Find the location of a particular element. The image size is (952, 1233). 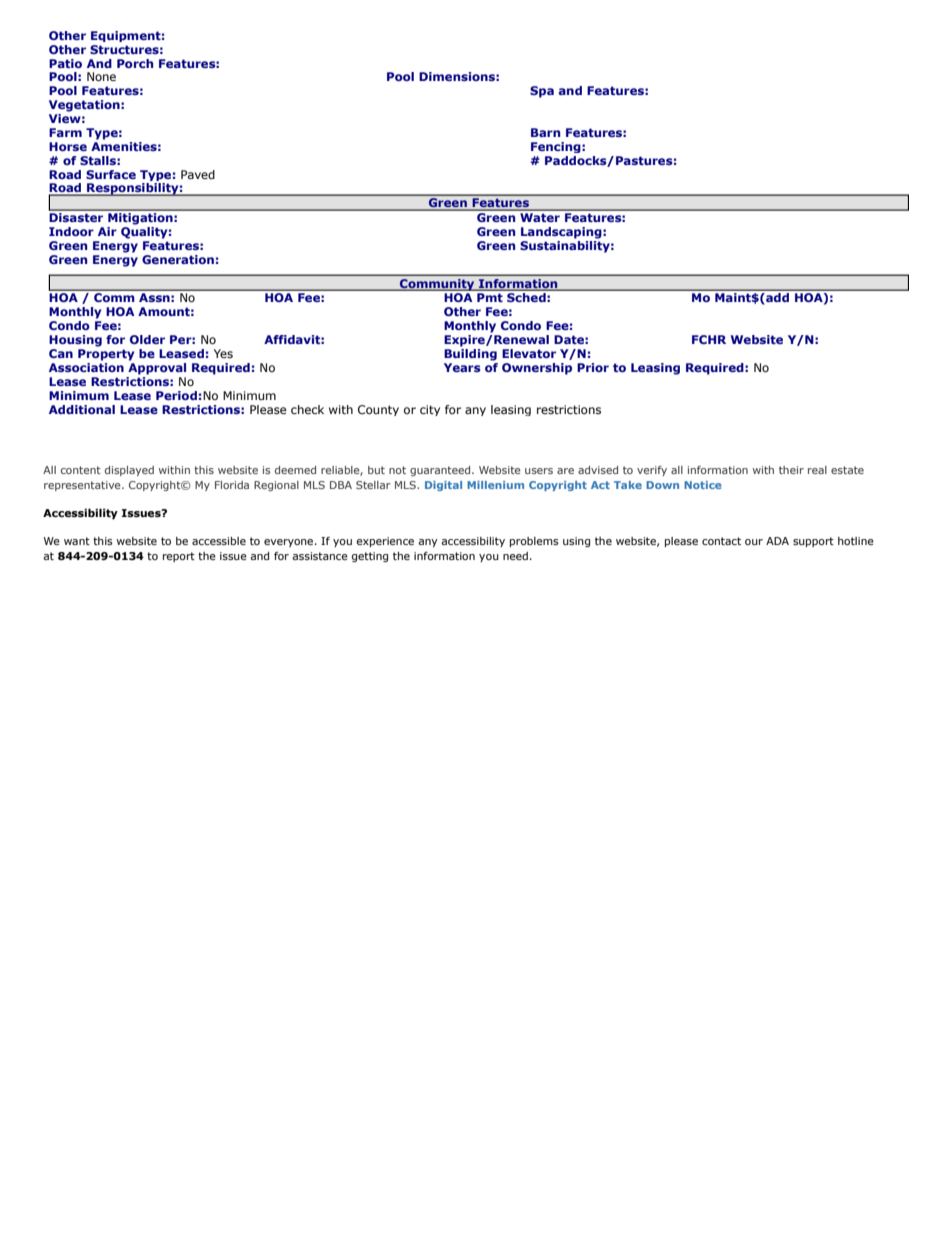

report is located at coordinates (179, 557).
